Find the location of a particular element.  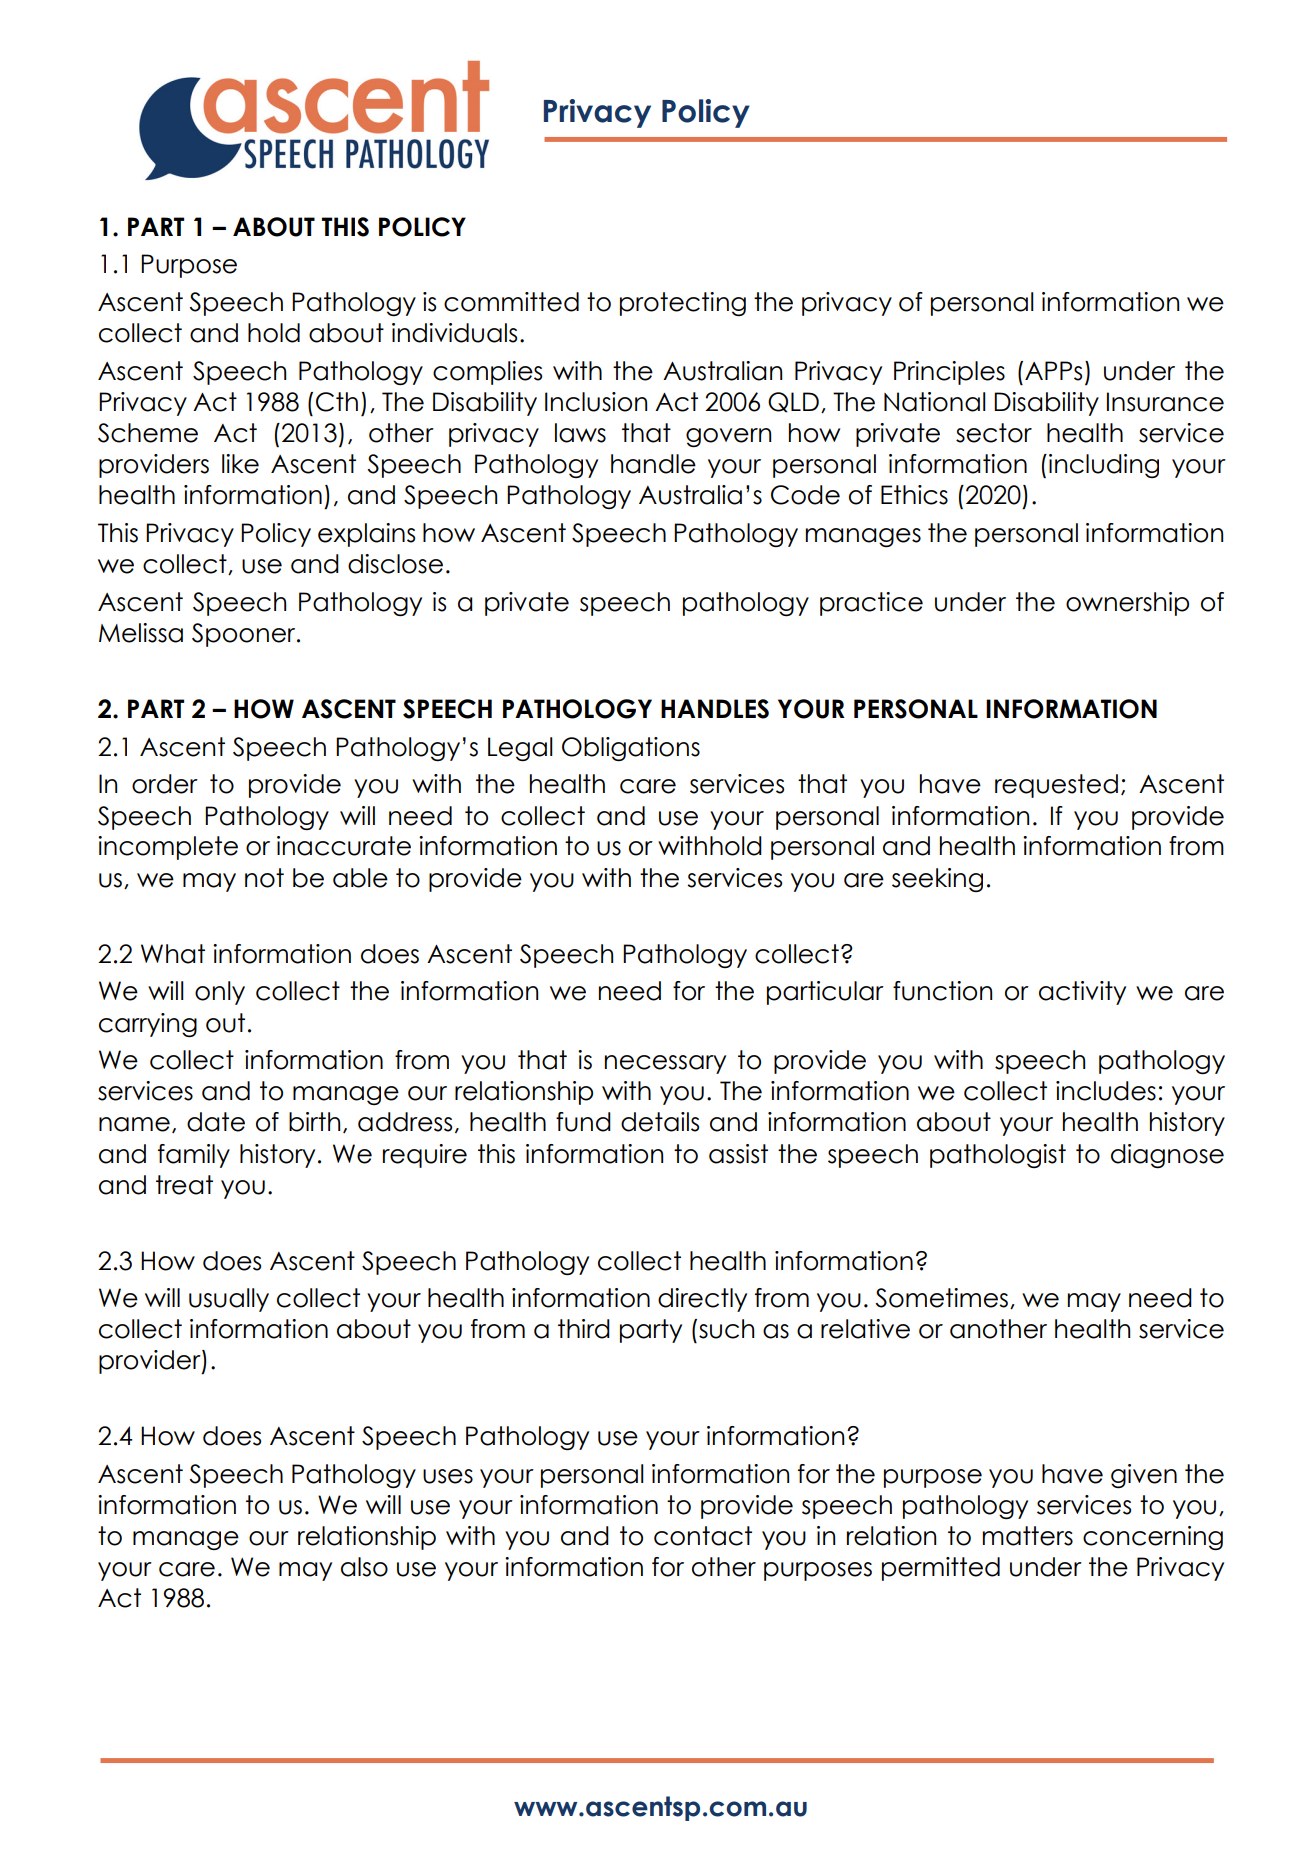

Sometimes is located at coordinates (941, 1298).
